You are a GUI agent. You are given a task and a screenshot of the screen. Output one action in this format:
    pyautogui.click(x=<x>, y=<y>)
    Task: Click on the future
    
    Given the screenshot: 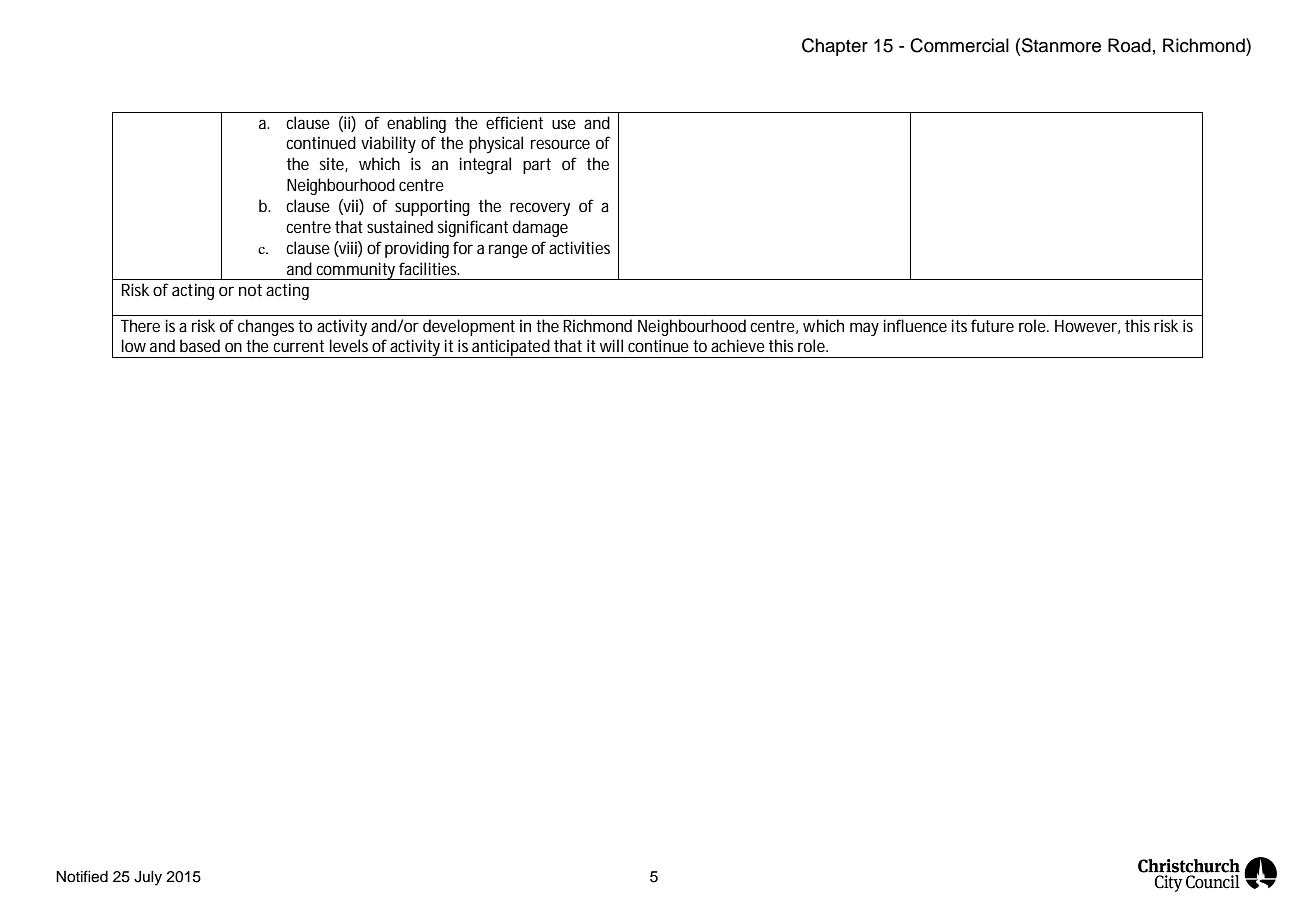 What is the action you would take?
    pyautogui.click(x=992, y=325)
